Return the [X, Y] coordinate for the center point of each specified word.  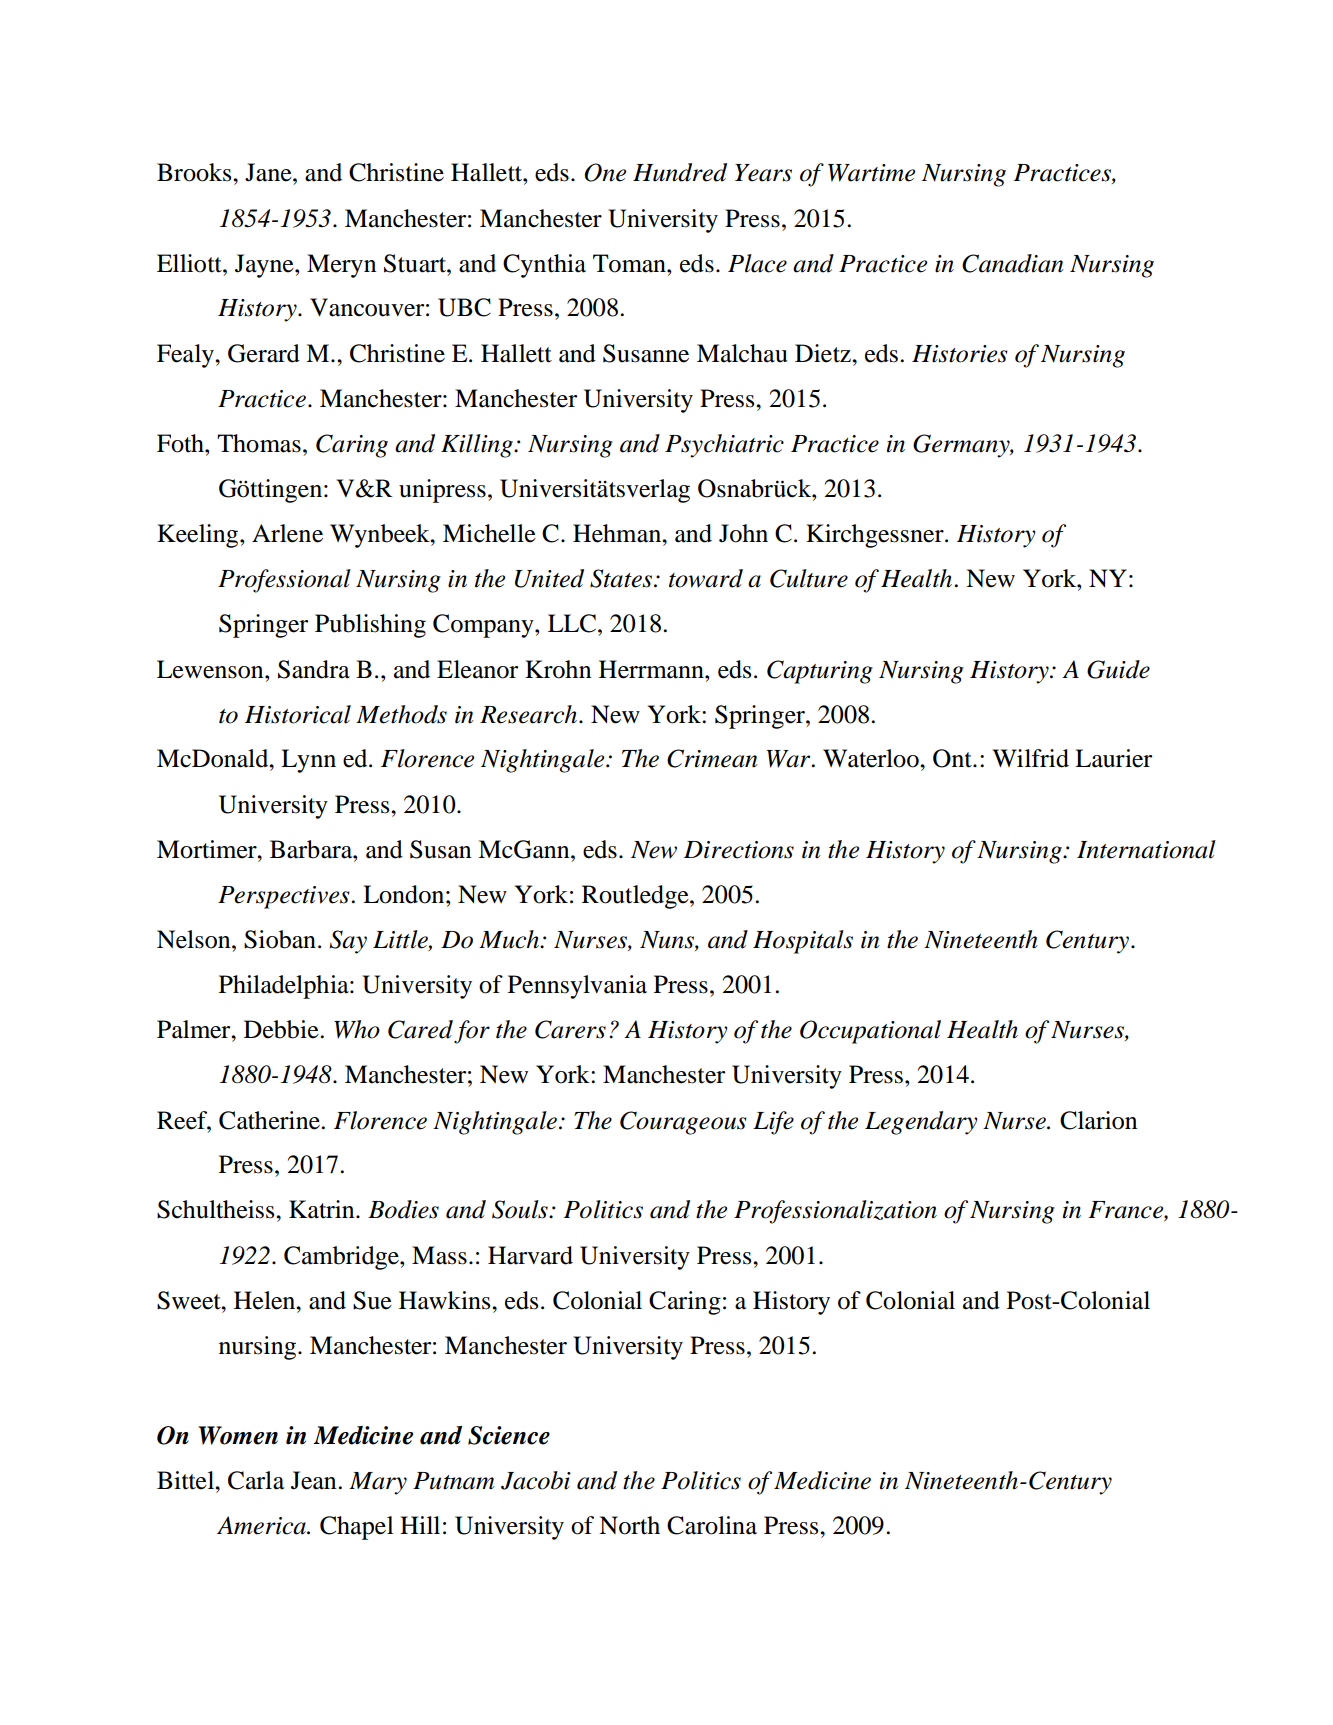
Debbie [282, 1029]
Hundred [680, 172]
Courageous [683, 1123]
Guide [1118, 669]
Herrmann [652, 669]
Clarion [1098, 1120]
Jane [269, 172]
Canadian [1013, 263]
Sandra [314, 669]
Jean [315, 1480]
